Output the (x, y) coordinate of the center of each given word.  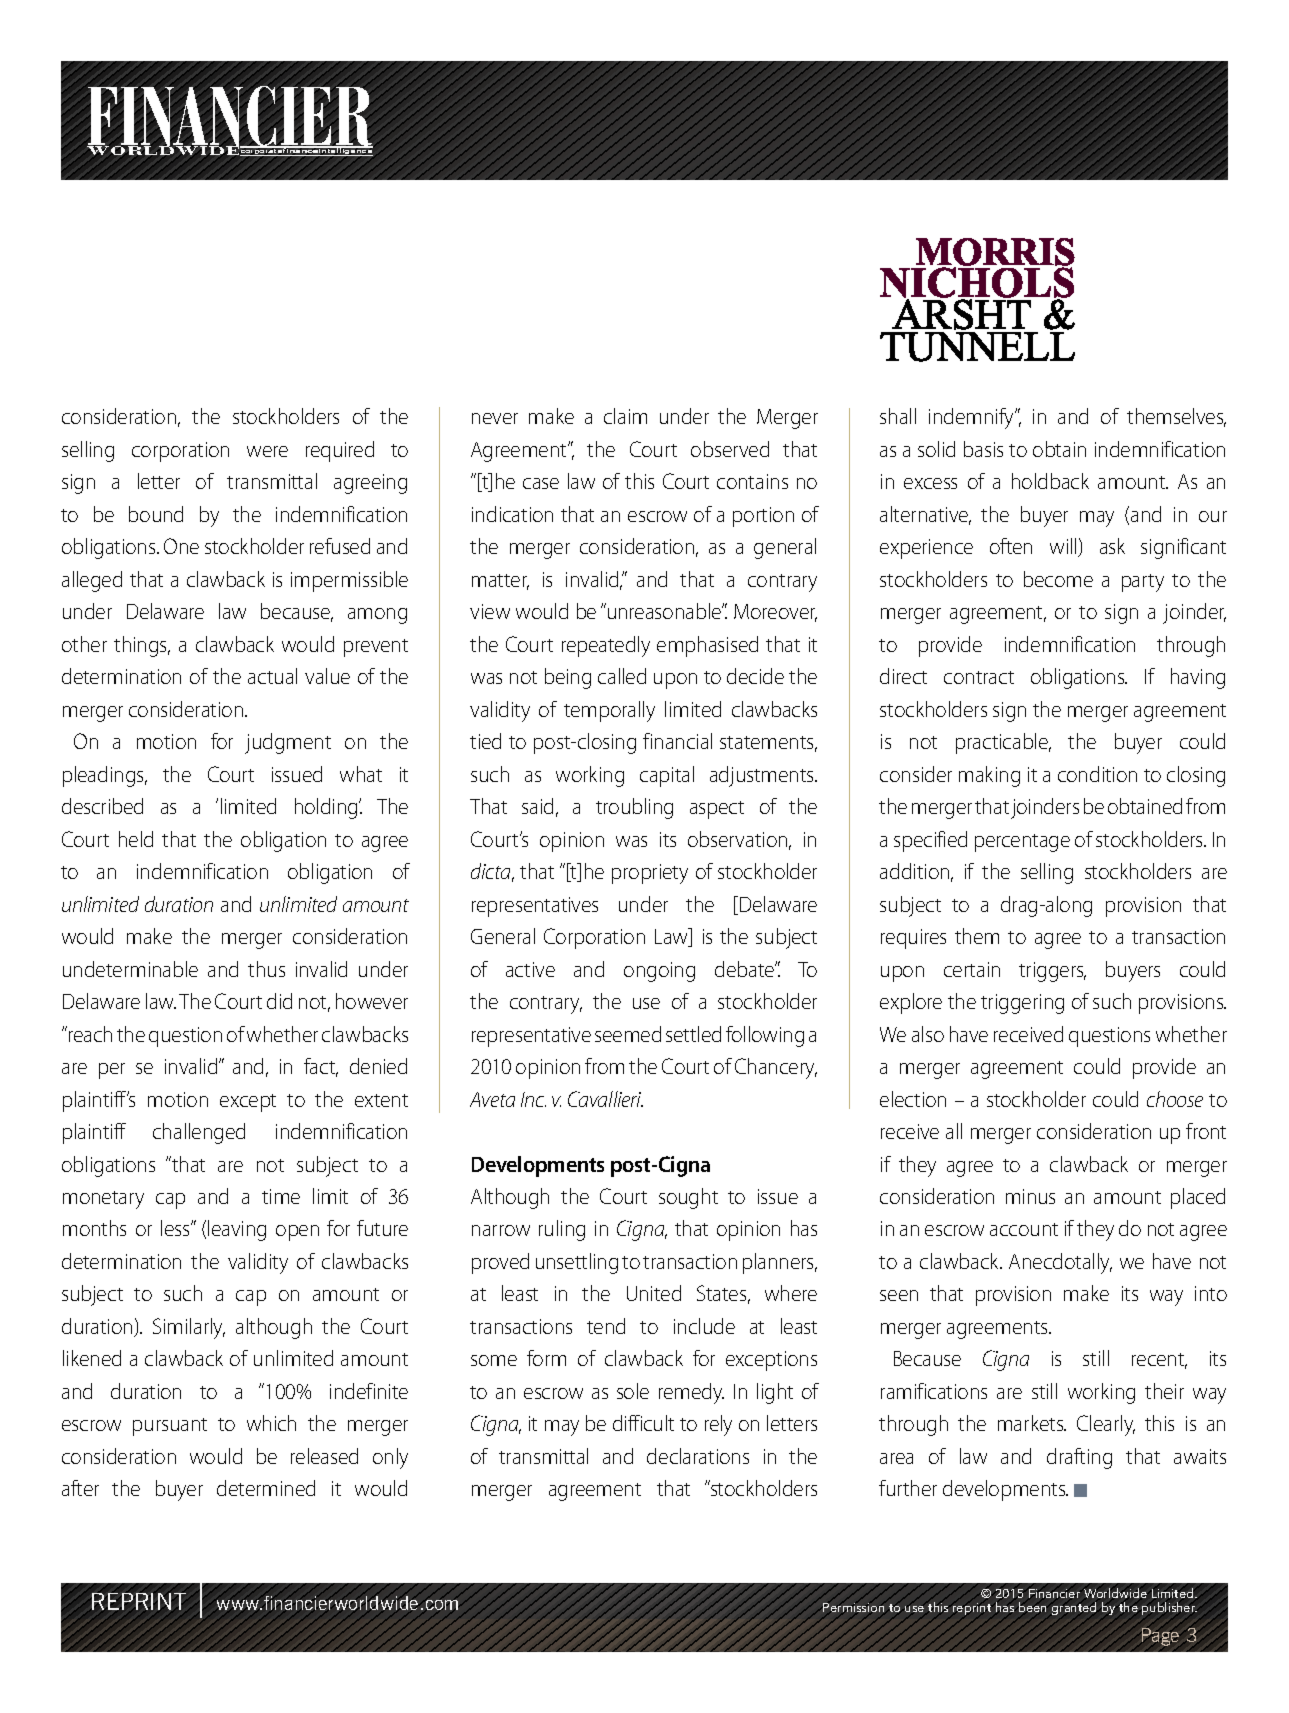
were (267, 451)
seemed (628, 1034)
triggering (1022, 1004)
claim (625, 416)
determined (266, 1488)
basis (983, 449)
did (279, 1001)
